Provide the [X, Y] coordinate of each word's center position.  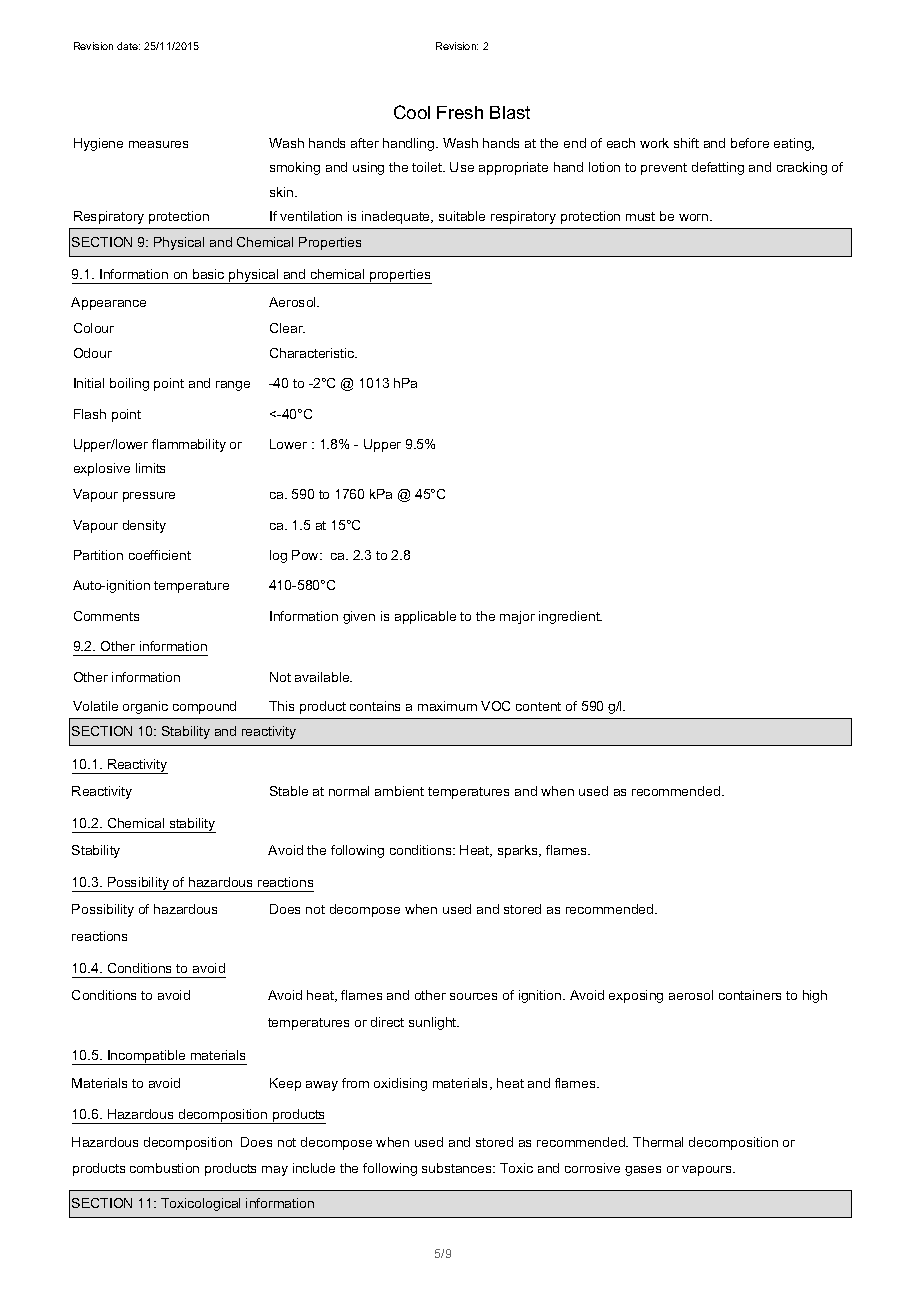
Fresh [460, 112]
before [750, 143]
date [128, 46]
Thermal [658, 1142]
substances [458, 1168]
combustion [164, 1168]
